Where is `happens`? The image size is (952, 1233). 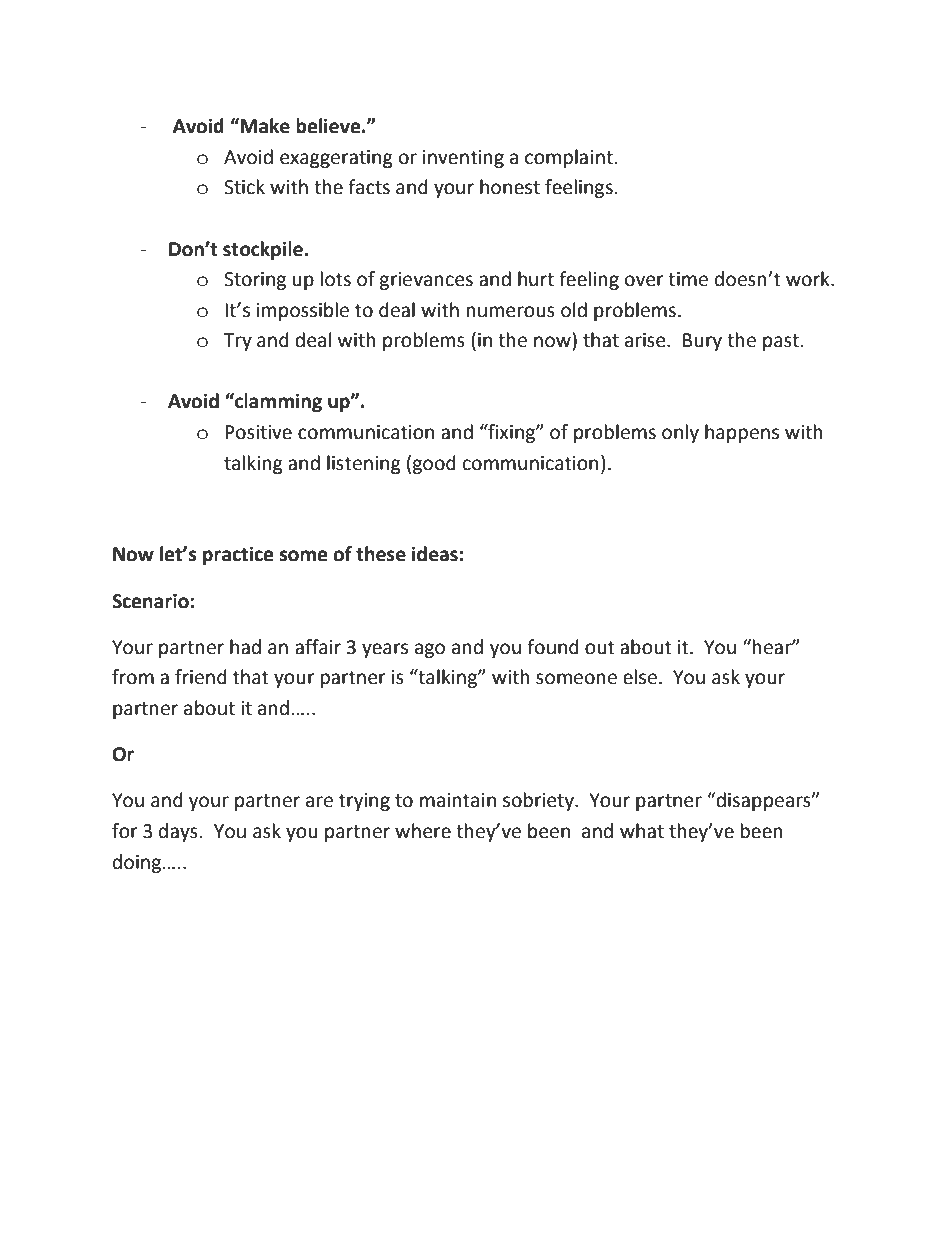 happens is located at coordinates (742, 433).
